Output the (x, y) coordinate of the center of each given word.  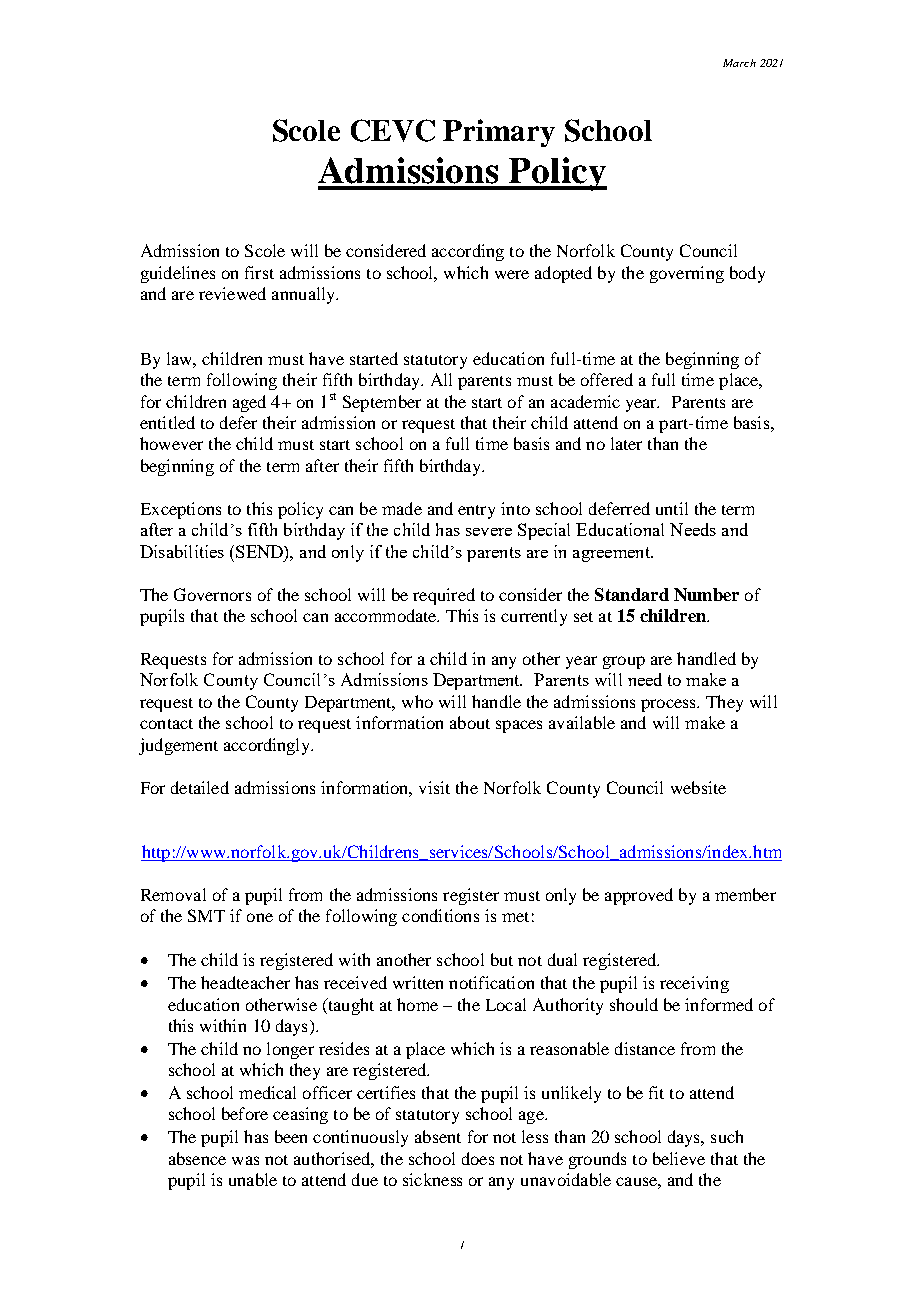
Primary (499, 133)
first (259, 272)
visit (434, 787)
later (626, 443)
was (245, 1160)
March (739, 63)
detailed (200, 787)
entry (476, 512)
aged (249, 403)
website (698, 787)
